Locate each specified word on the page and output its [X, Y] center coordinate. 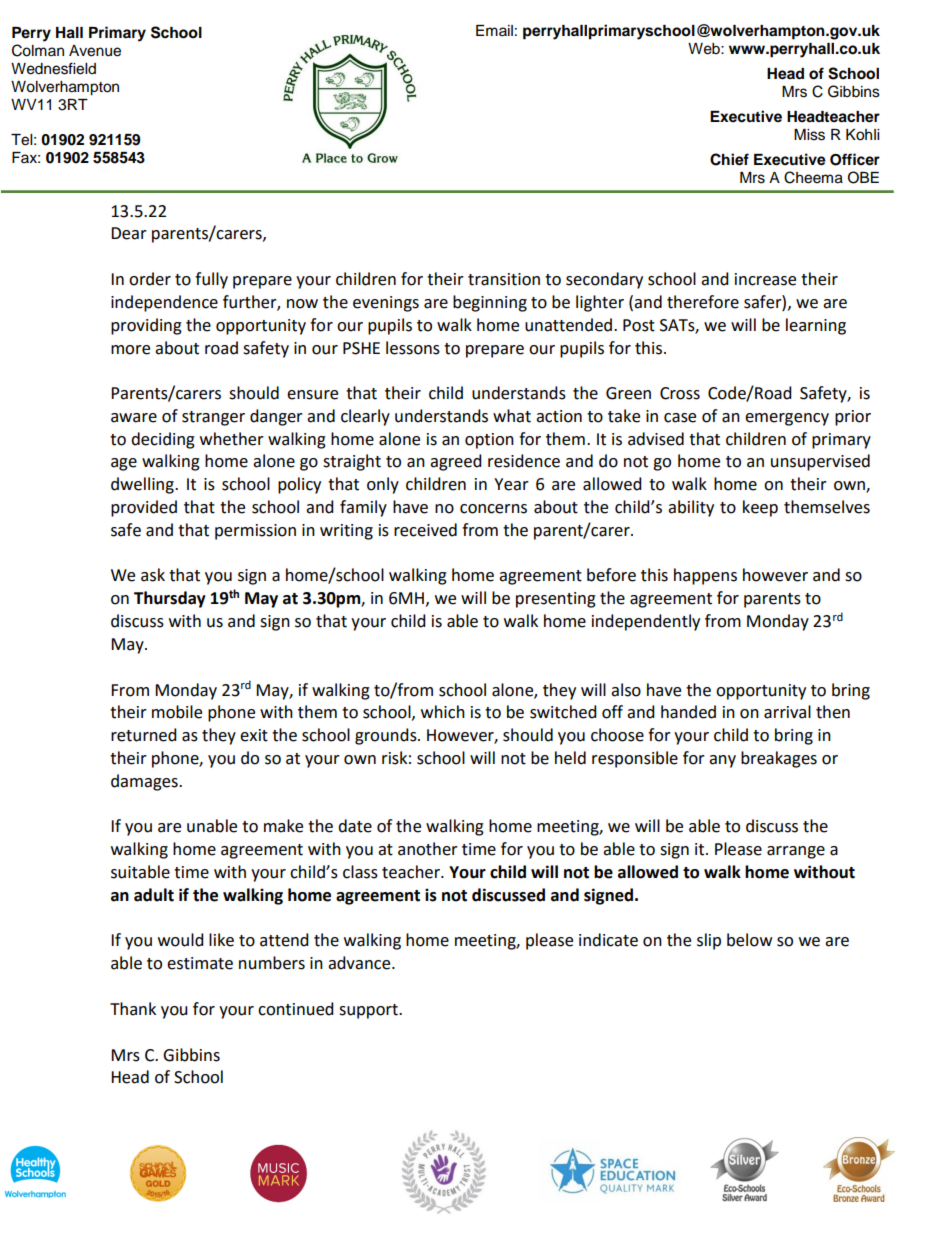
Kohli [862, 135]
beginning [490, 303]
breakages [779, 759]
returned [144, 735]
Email [494, 30]
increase [765, 279]
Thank [133, 1009]
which [443, 712]
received [425, 530]
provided [144, 508]
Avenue [95, 51]
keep [760, 508]
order [150, 279]
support [369, 1011]
